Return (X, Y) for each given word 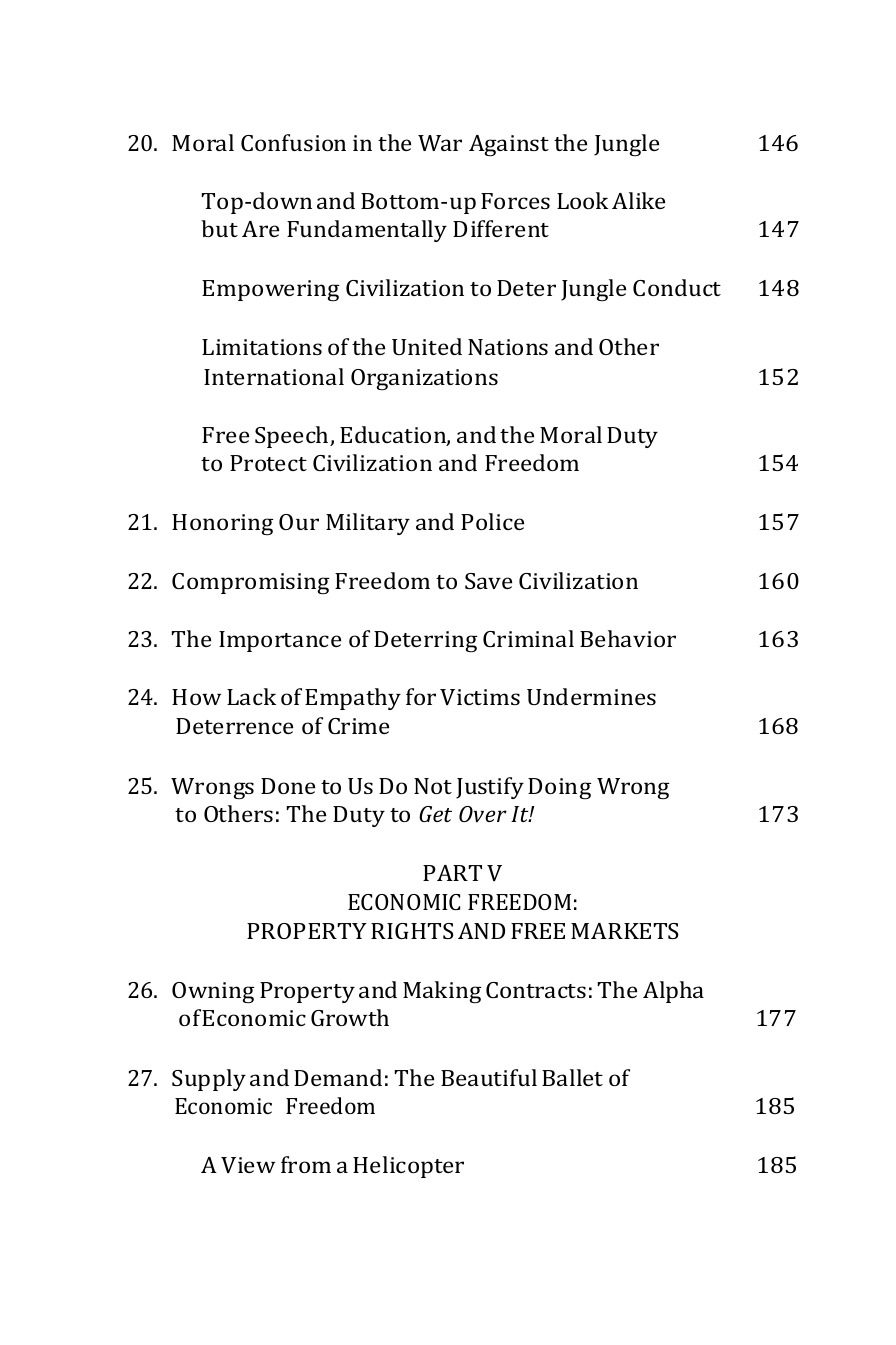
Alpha (673, 992)
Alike (638, 200)
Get (435, 814)
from (306, 1164)
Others (238, 813)
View (248, 1165)
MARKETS (625, 931)
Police (492, 521)
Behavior (628, 638)
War (440, 143)
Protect (268, 463)
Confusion (293, 142)
